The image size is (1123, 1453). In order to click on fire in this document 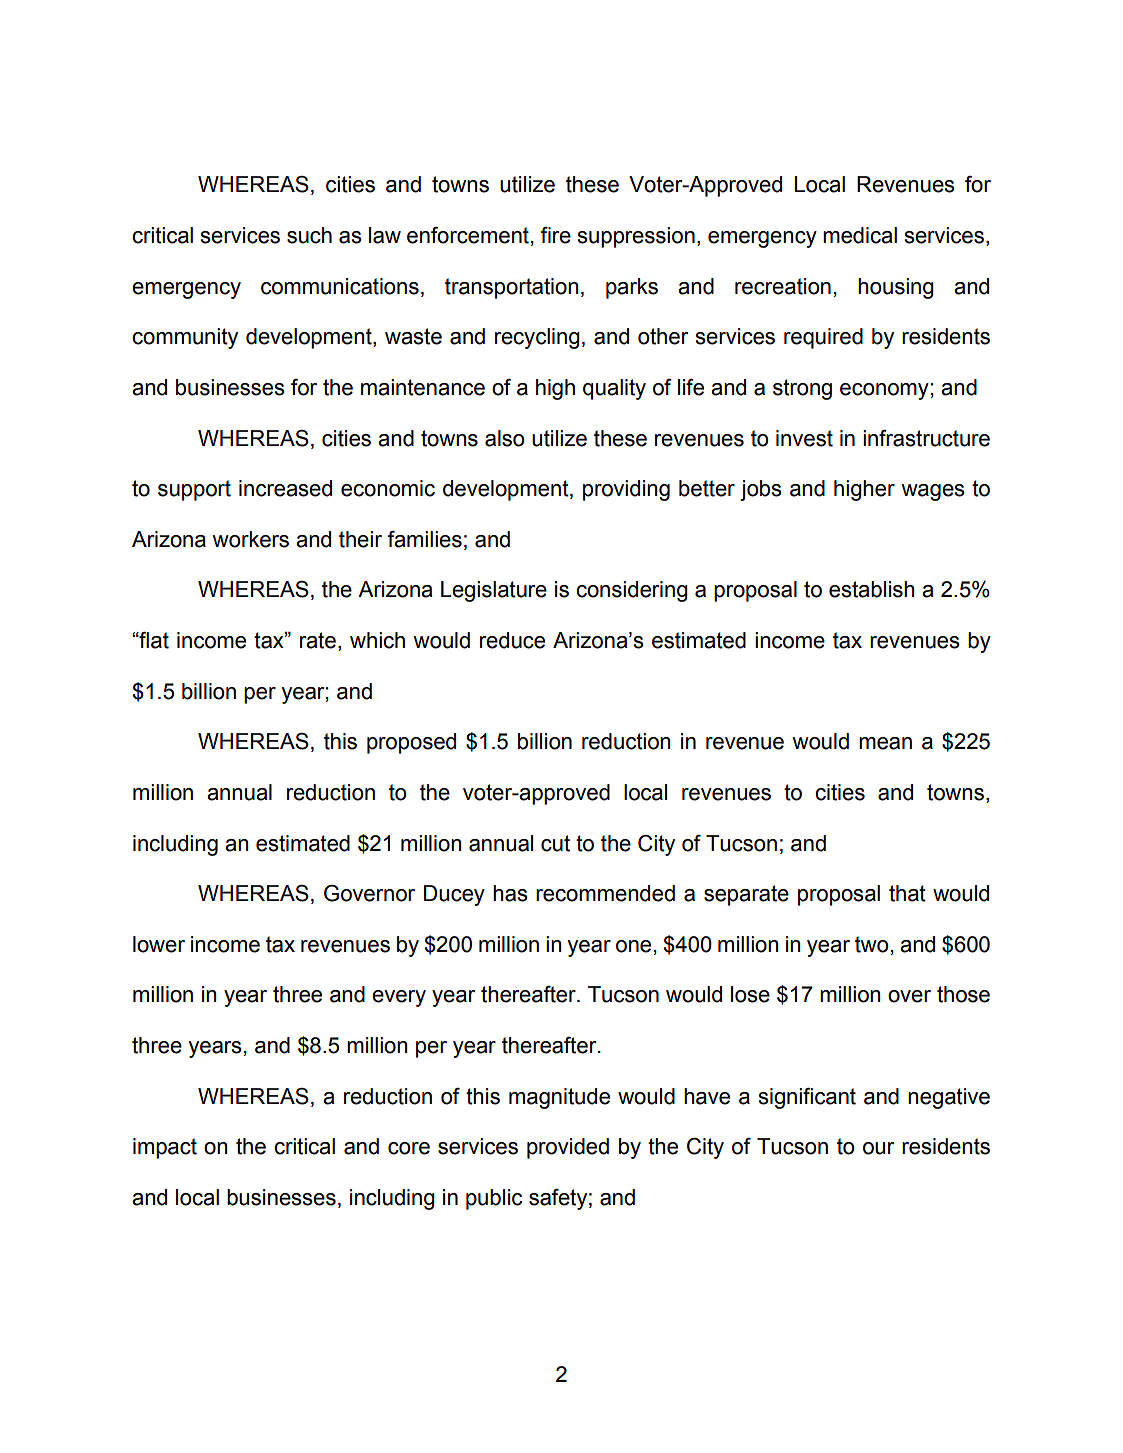, I will do `click(555, 235)`.
